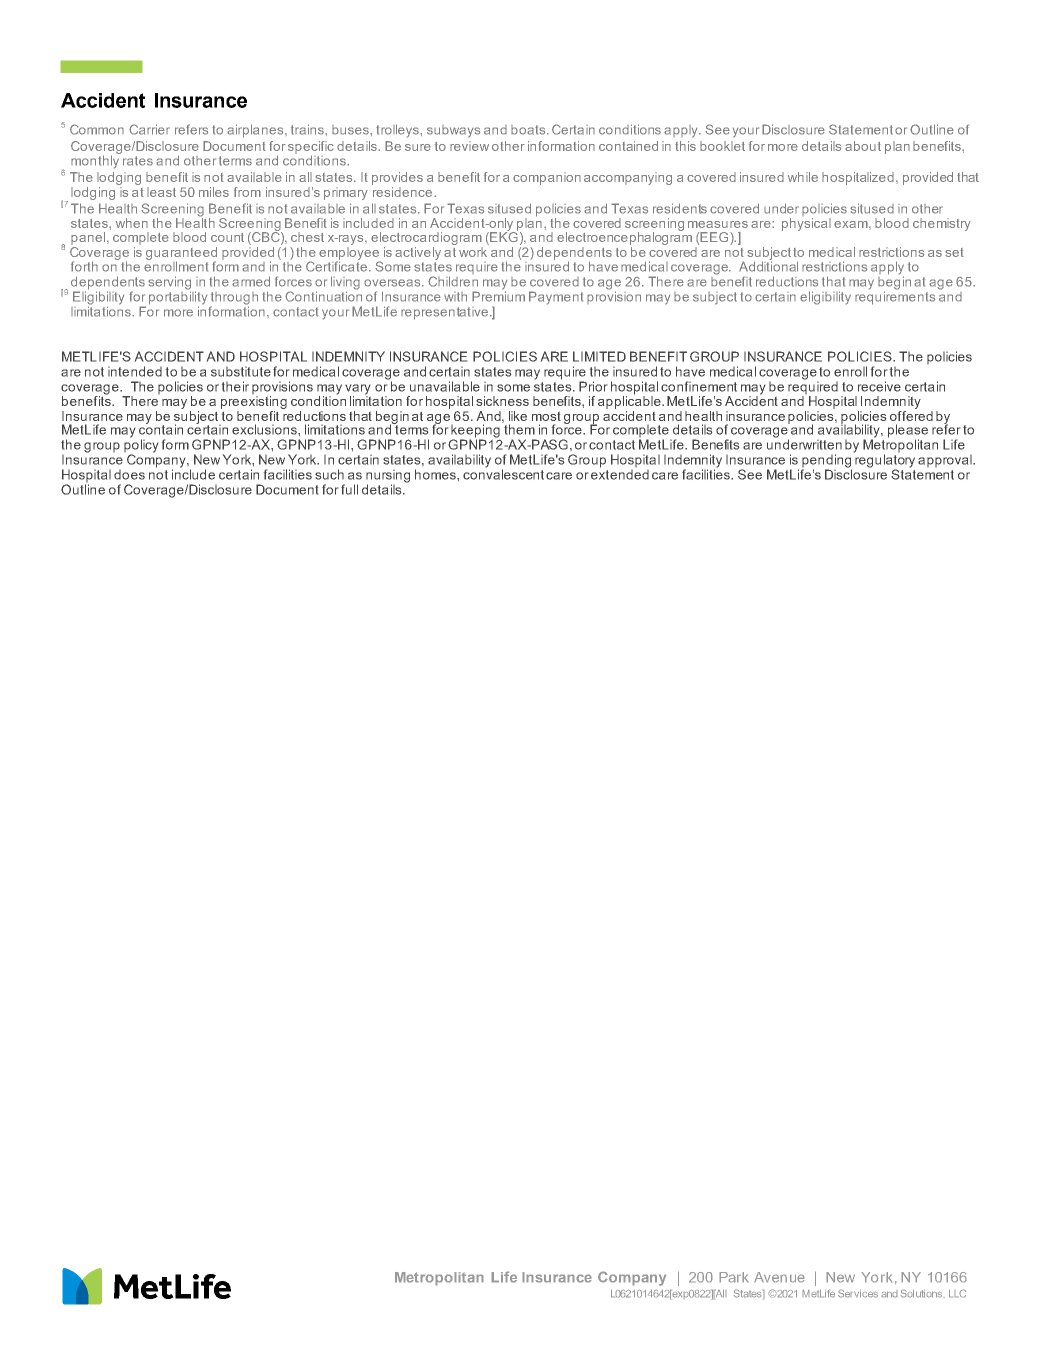 This screenshot has height=1345, width=1039. I want to click on pending, so click(827, 462).
